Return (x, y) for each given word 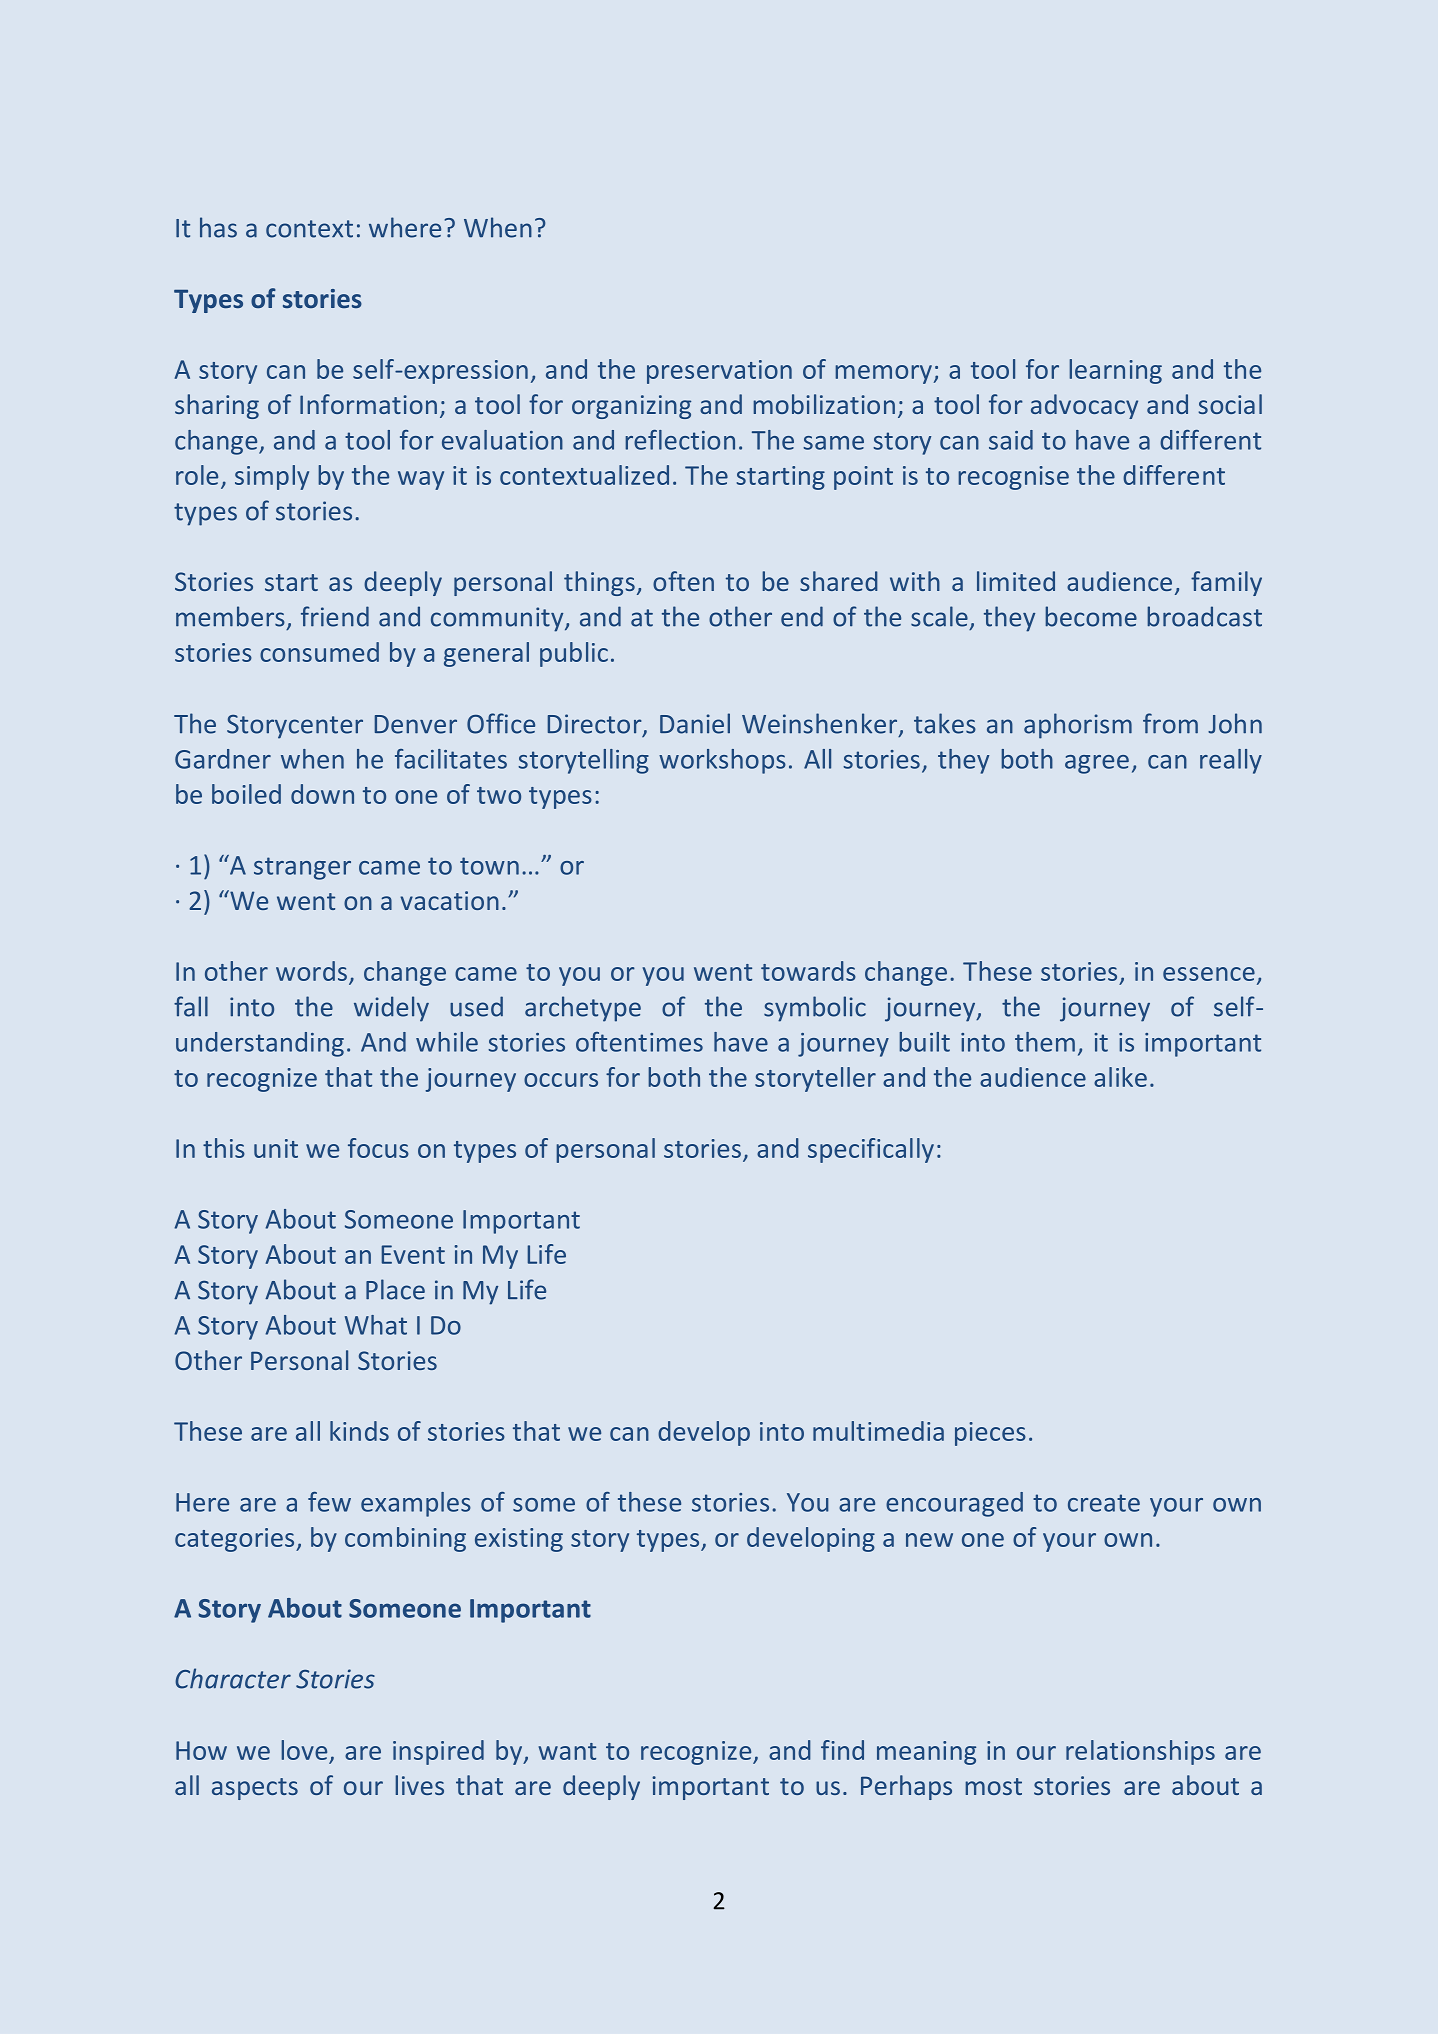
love (304, 1750)
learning (1115, 371)
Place (395, 1289)
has (218, 227)
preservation (719, 372)
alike (1120, 1077)
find (842, 1750)
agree (1097, 764)
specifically (871, 1150)
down (322, 794)
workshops (722, 761)
